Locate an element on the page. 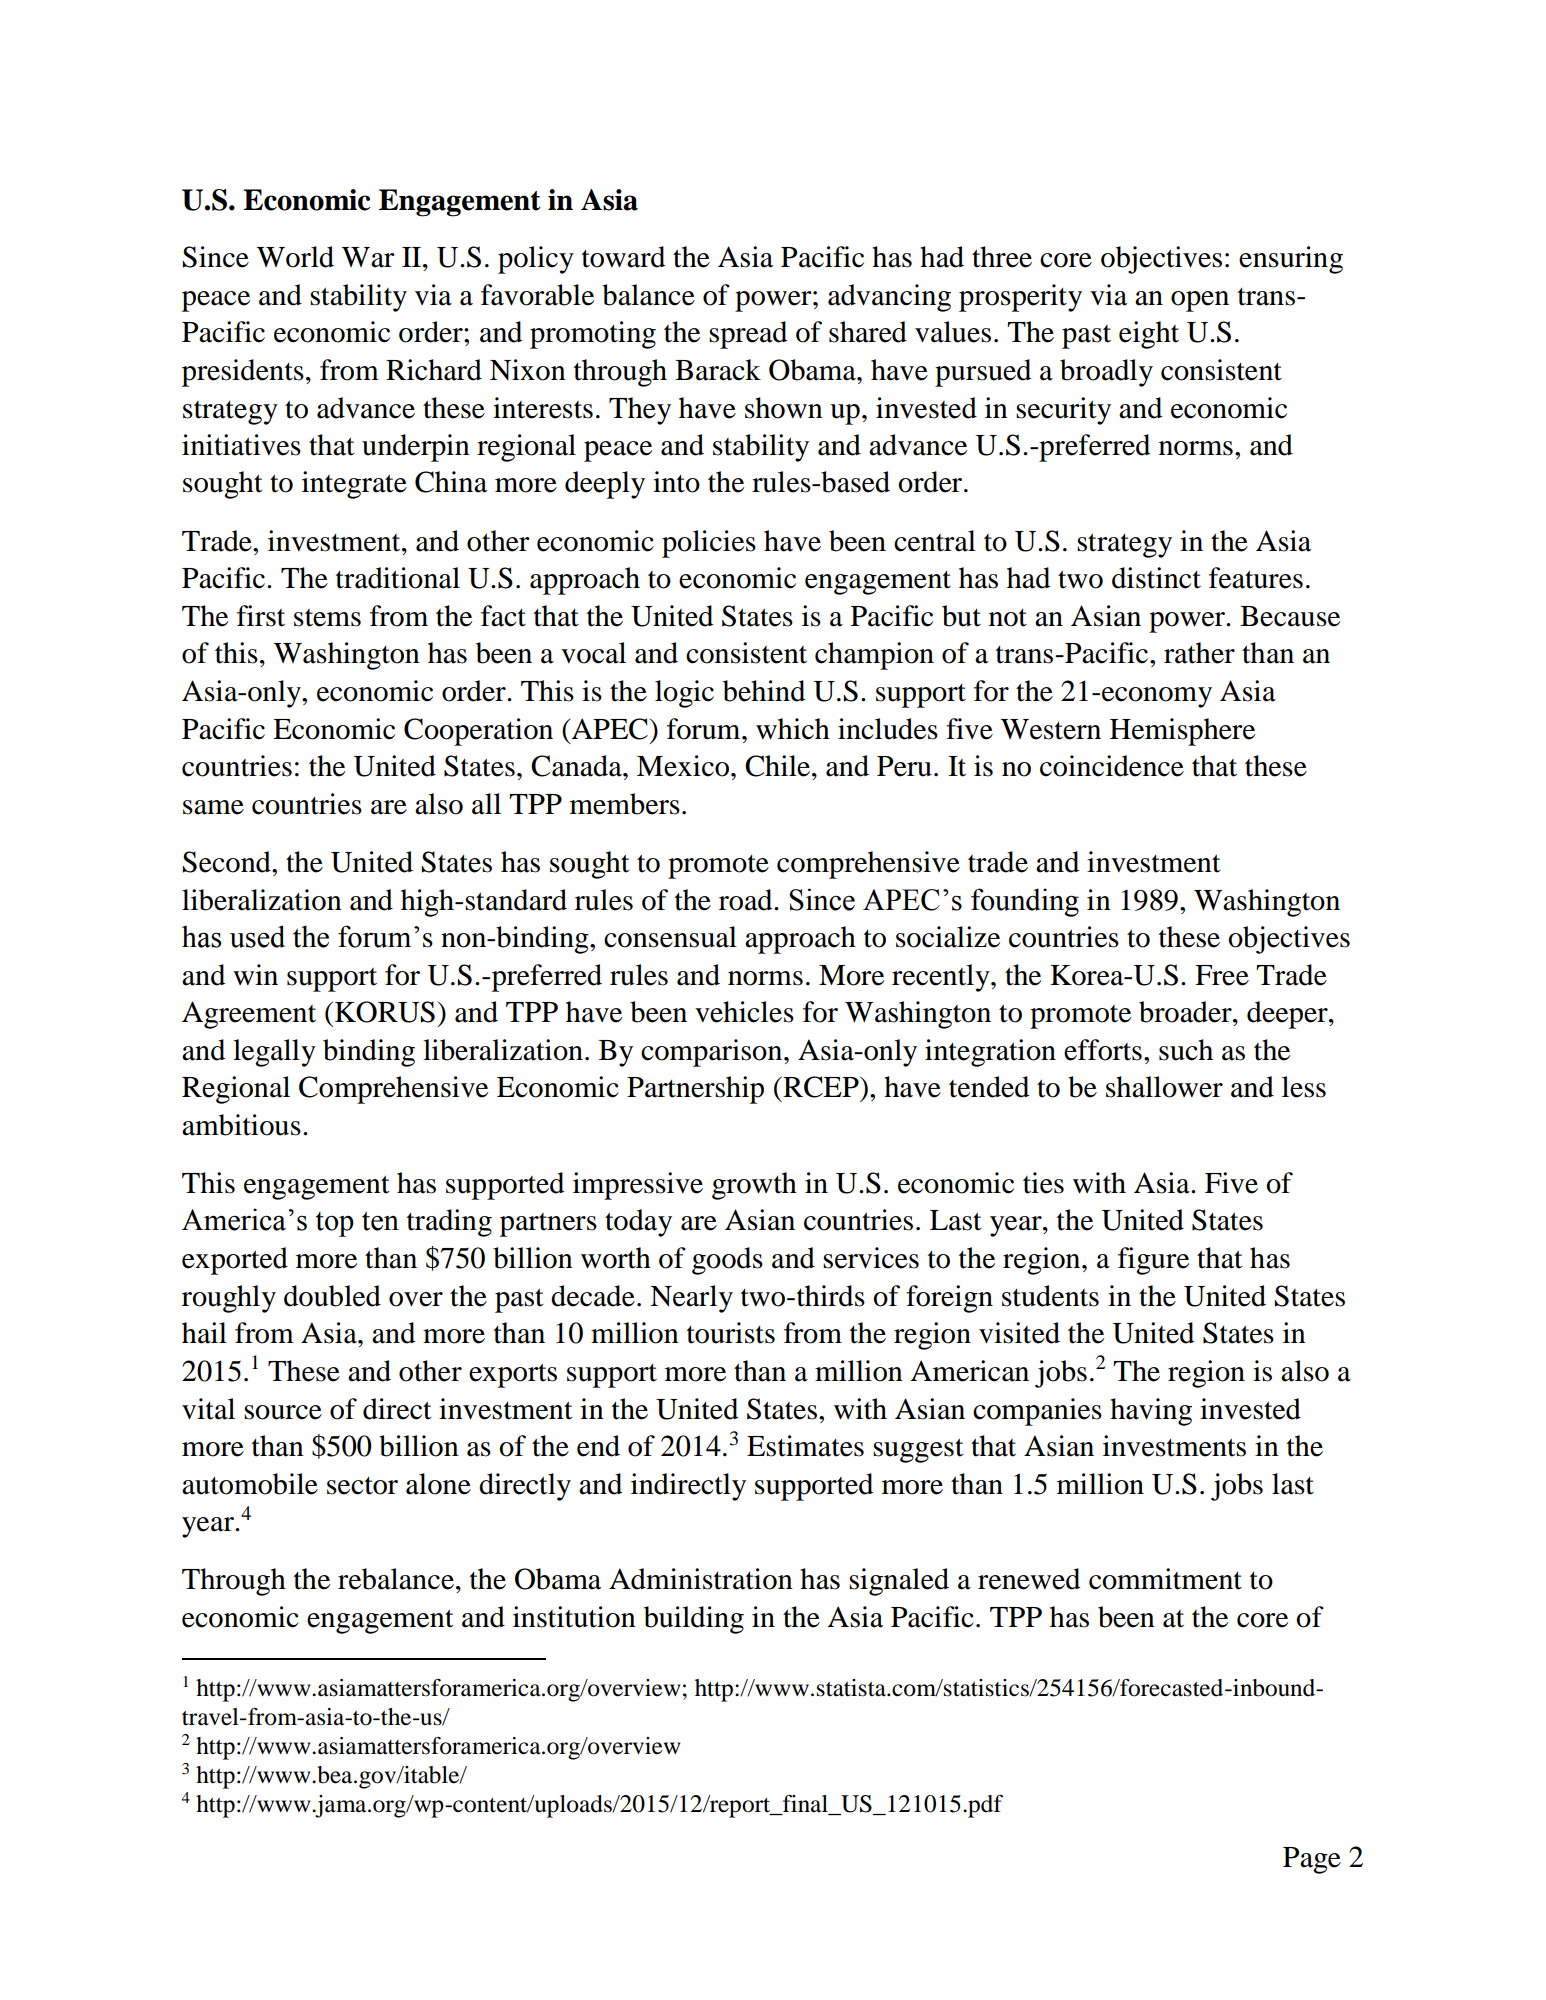 The height and width of the page is (2000, 1546). open is located at coordinates (1200, 301).
